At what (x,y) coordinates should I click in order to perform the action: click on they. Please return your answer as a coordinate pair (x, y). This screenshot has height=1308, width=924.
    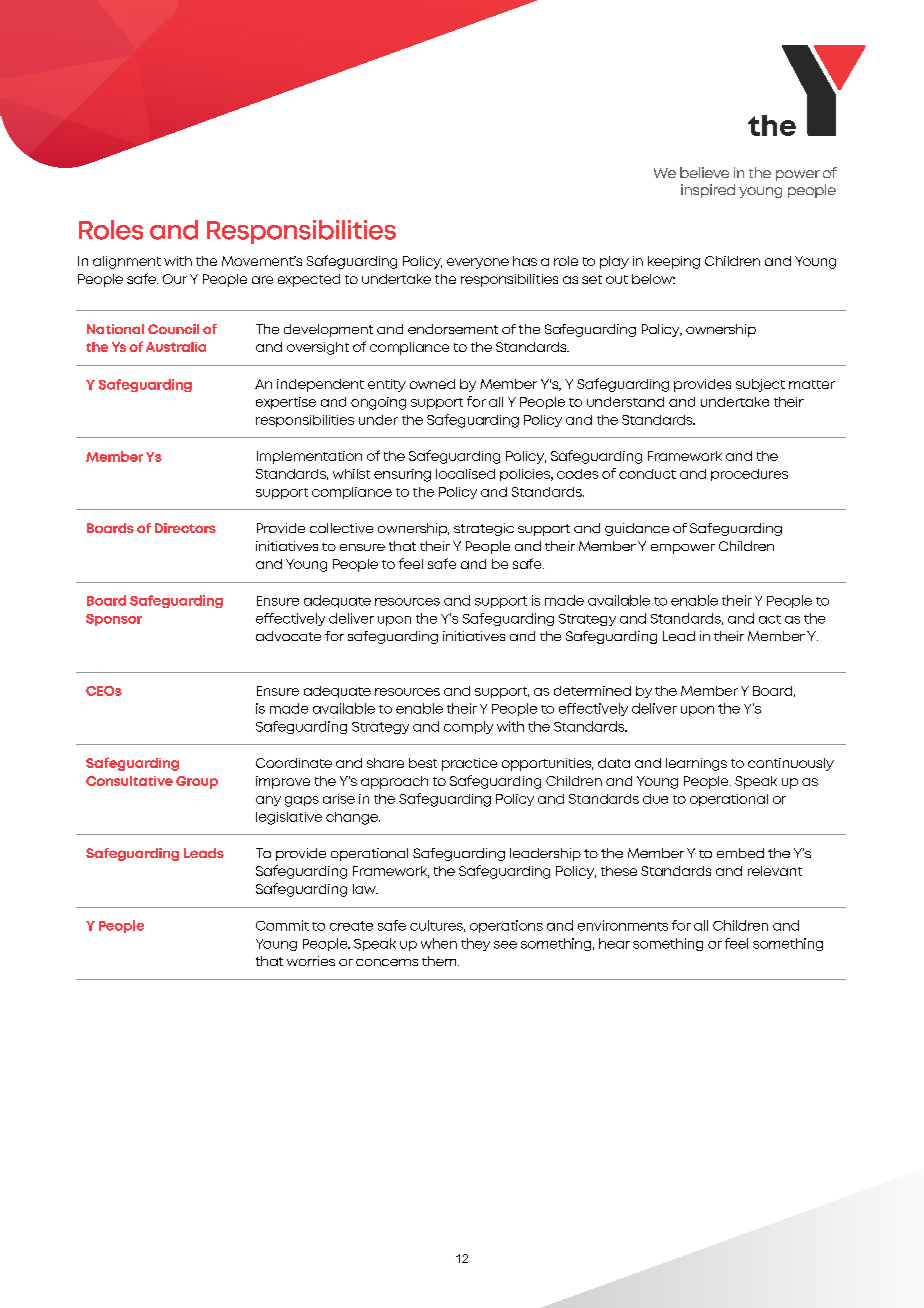
    Looking at the image, I should click on (475, 944).
